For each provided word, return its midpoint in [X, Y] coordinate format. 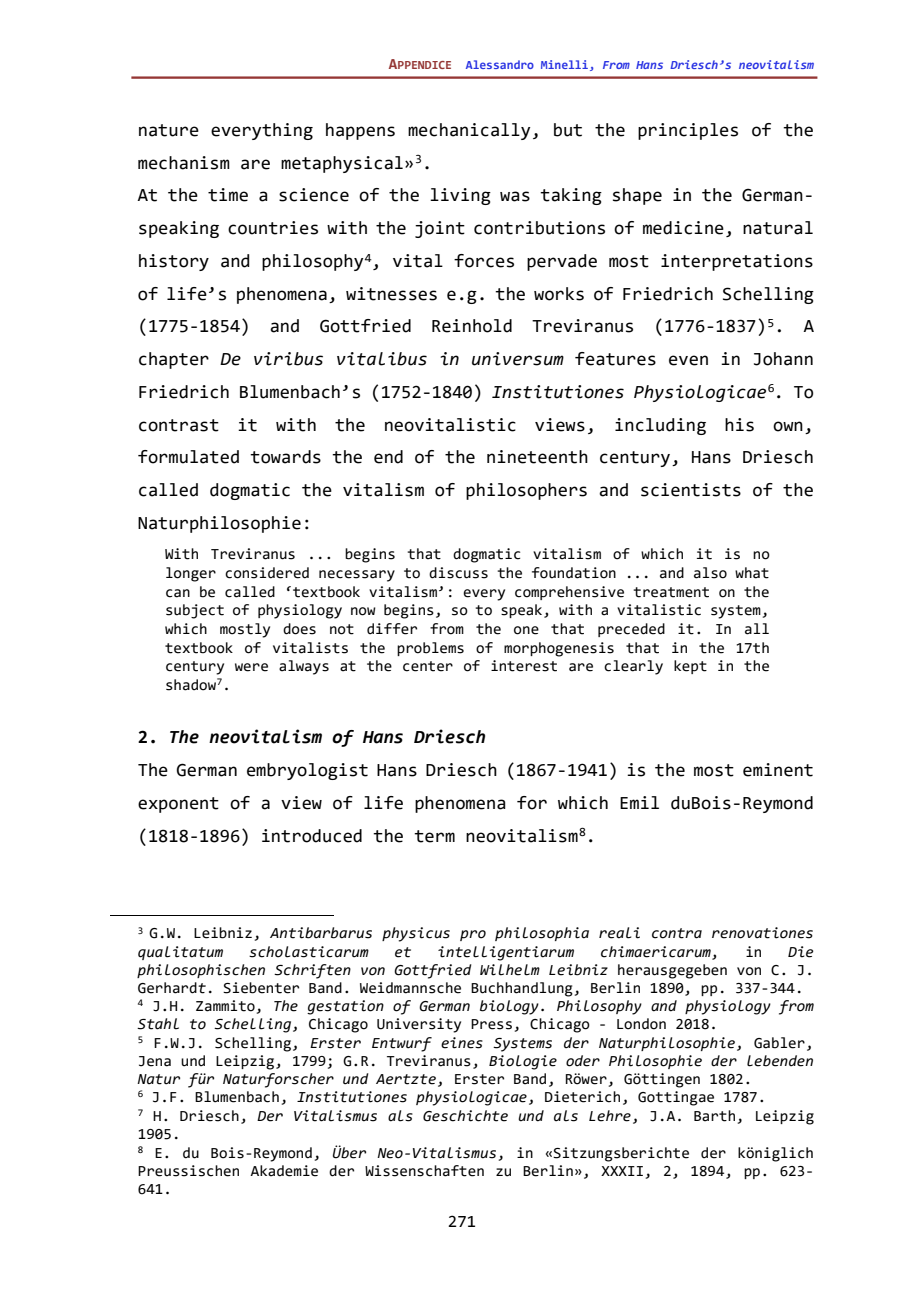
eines [462, 1043]
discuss [458, 573]
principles [688, 131]
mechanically [469, 131]
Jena [155, 1061]
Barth [714, 1116]
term [434, 836]
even [688, 360]
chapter [174, 360]
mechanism [184, 163]
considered [267, 573]
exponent [178, 805]
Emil [639, 802]
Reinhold [472, 326]
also [710, 573]
